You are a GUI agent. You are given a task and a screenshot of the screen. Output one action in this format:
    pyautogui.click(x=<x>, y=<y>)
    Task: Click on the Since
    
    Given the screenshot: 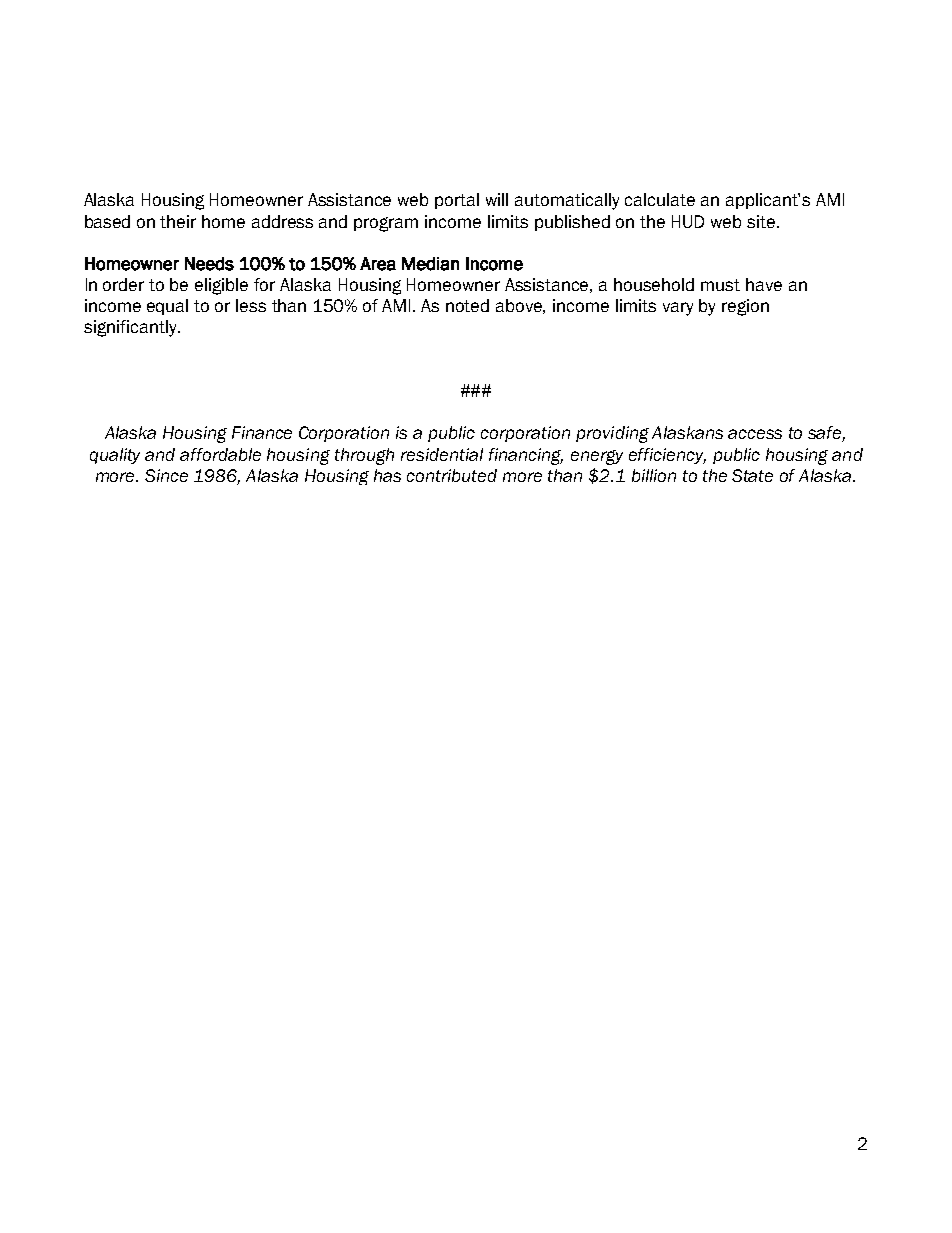 What is the action you would take?
    pyautogui.click(x=166, y=475)
